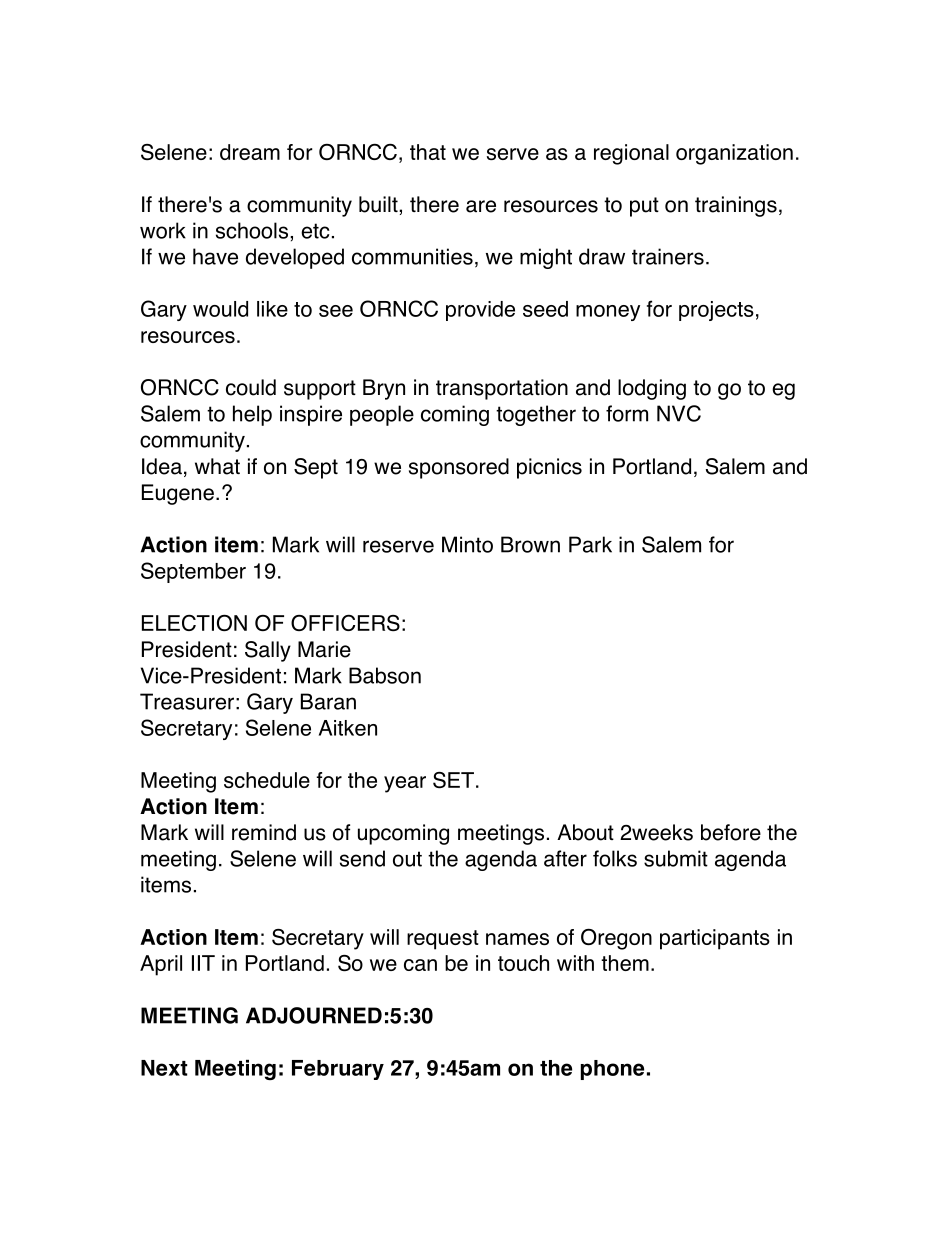 The height and width of the screenshot is (1233, 952). Describe the element at coordinates (385, 675) in the screenshot. I see `Babson` at that location.
